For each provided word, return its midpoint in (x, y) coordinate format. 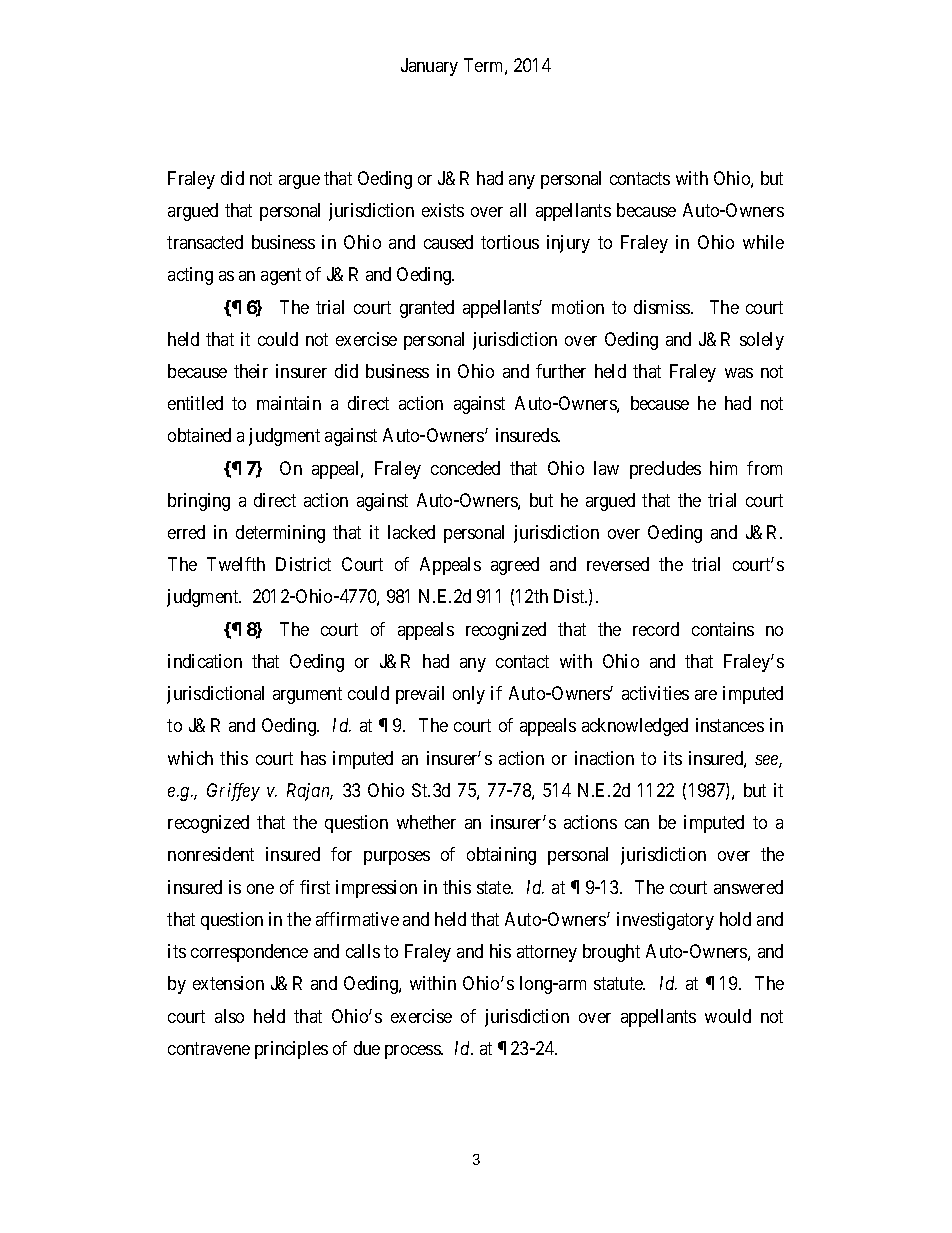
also (229, 1016)
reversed (618, 564)
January (429, 67)
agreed (515, 566)
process (413, 1052)
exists (443, 210)
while (763, 242)
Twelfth (236, 564)
